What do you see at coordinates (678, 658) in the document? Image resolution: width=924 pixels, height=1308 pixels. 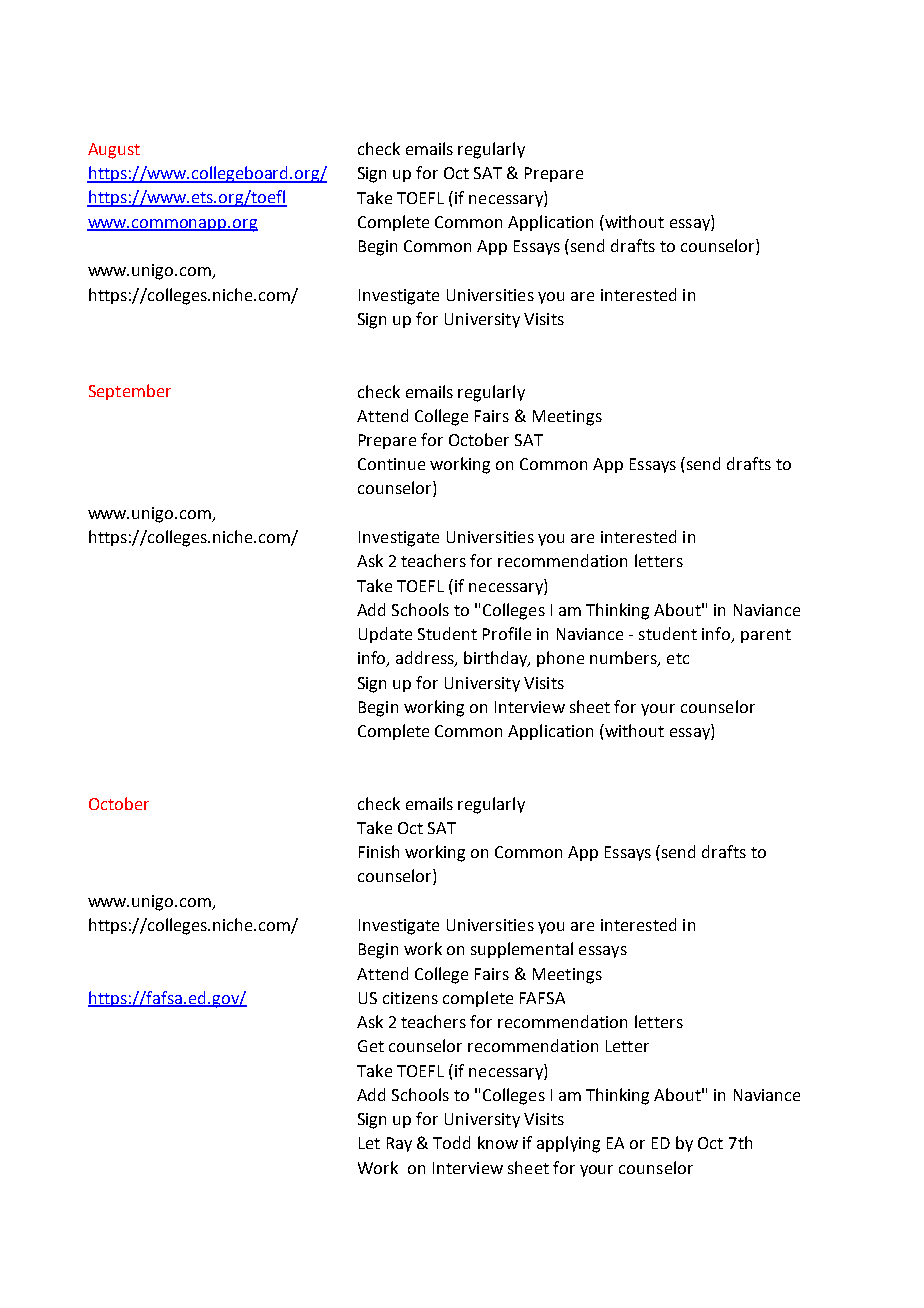 I see `etc` at bounding box center [678, 658].
